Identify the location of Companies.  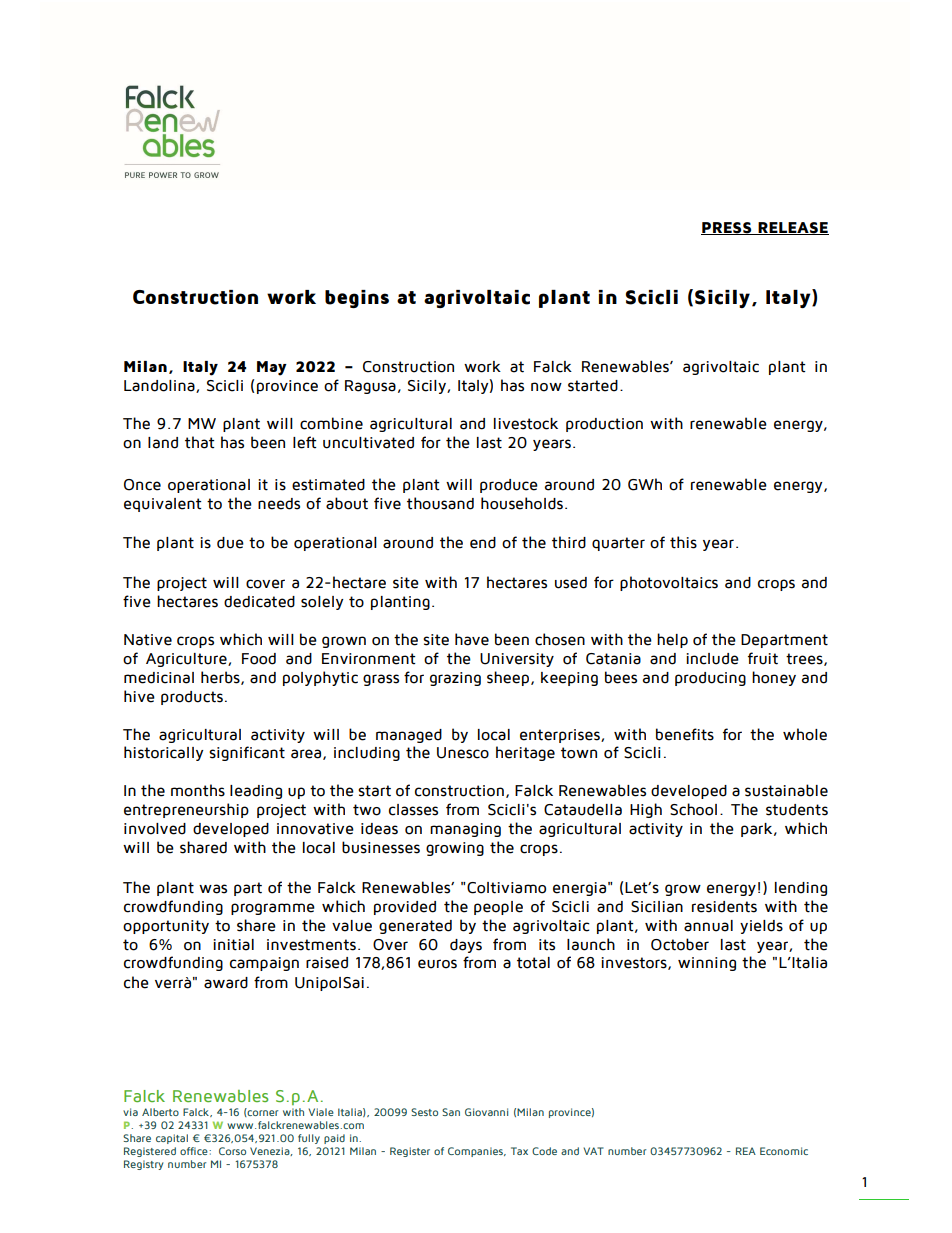
(476, 1152).
